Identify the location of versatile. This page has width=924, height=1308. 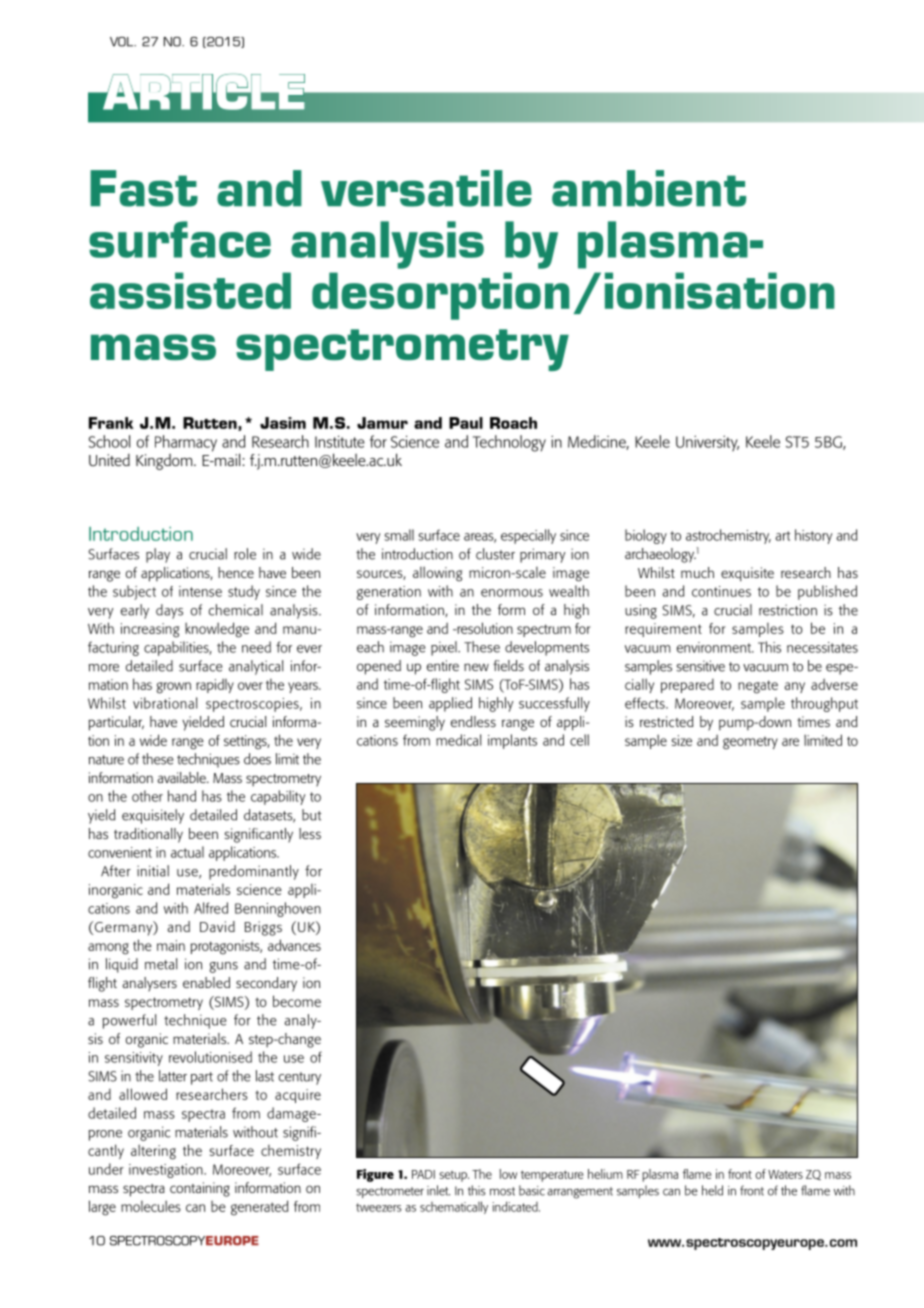
(426, 188).
